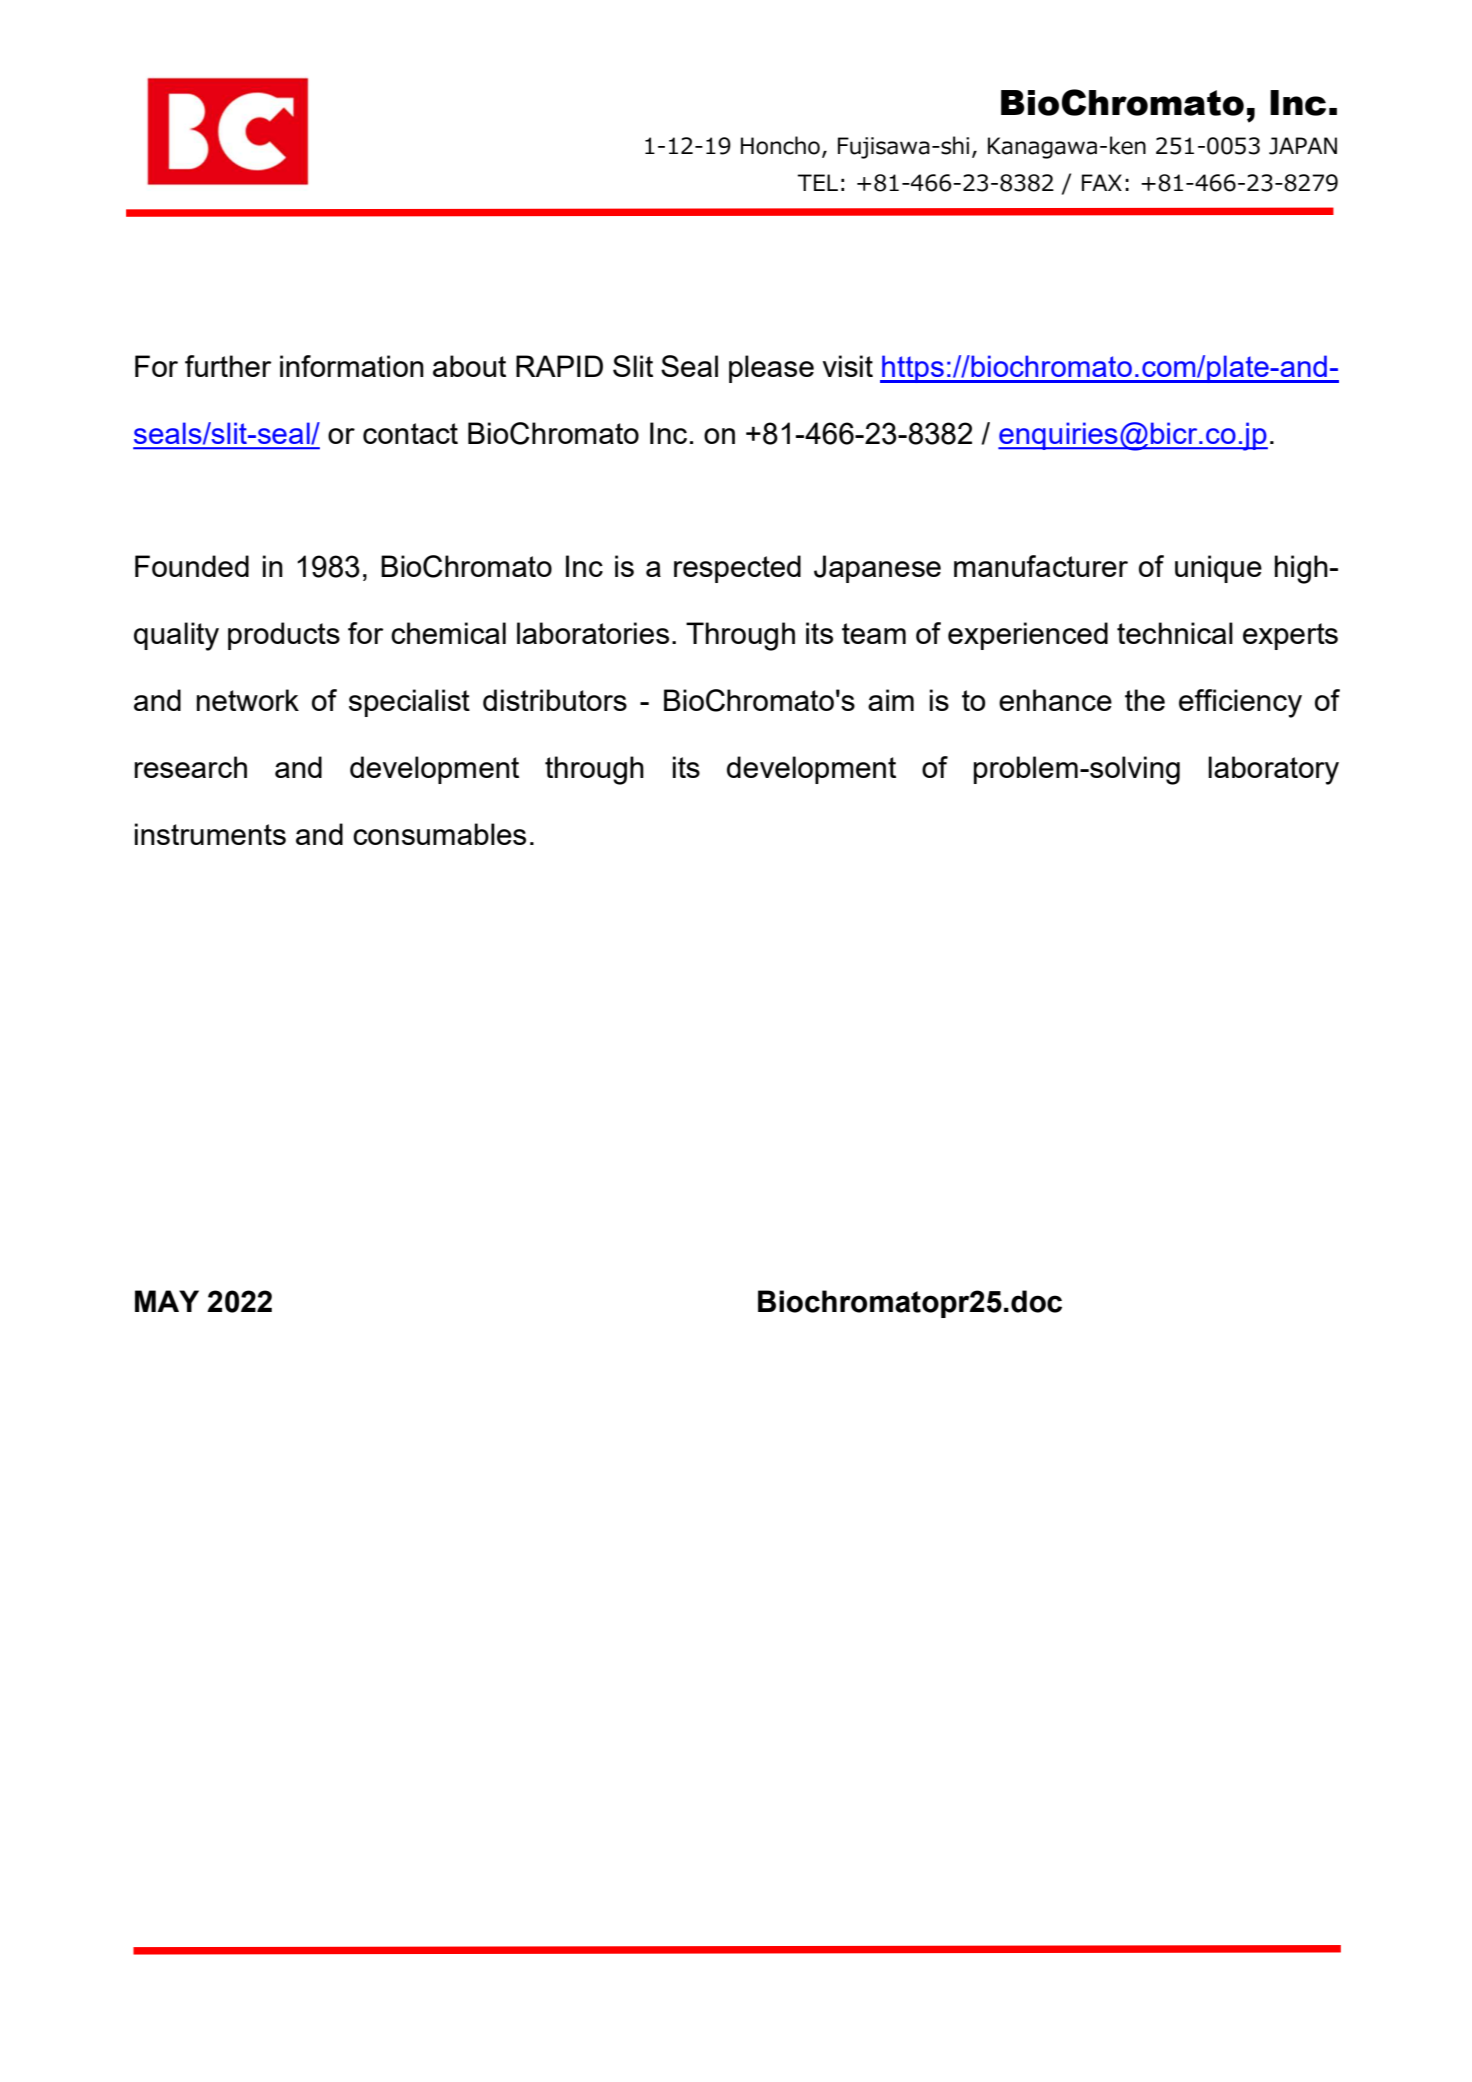 The image size is (1472, 2082). Describe the element at coordinates (192, 566) in the screenshot. I see `Founded` at that location.
